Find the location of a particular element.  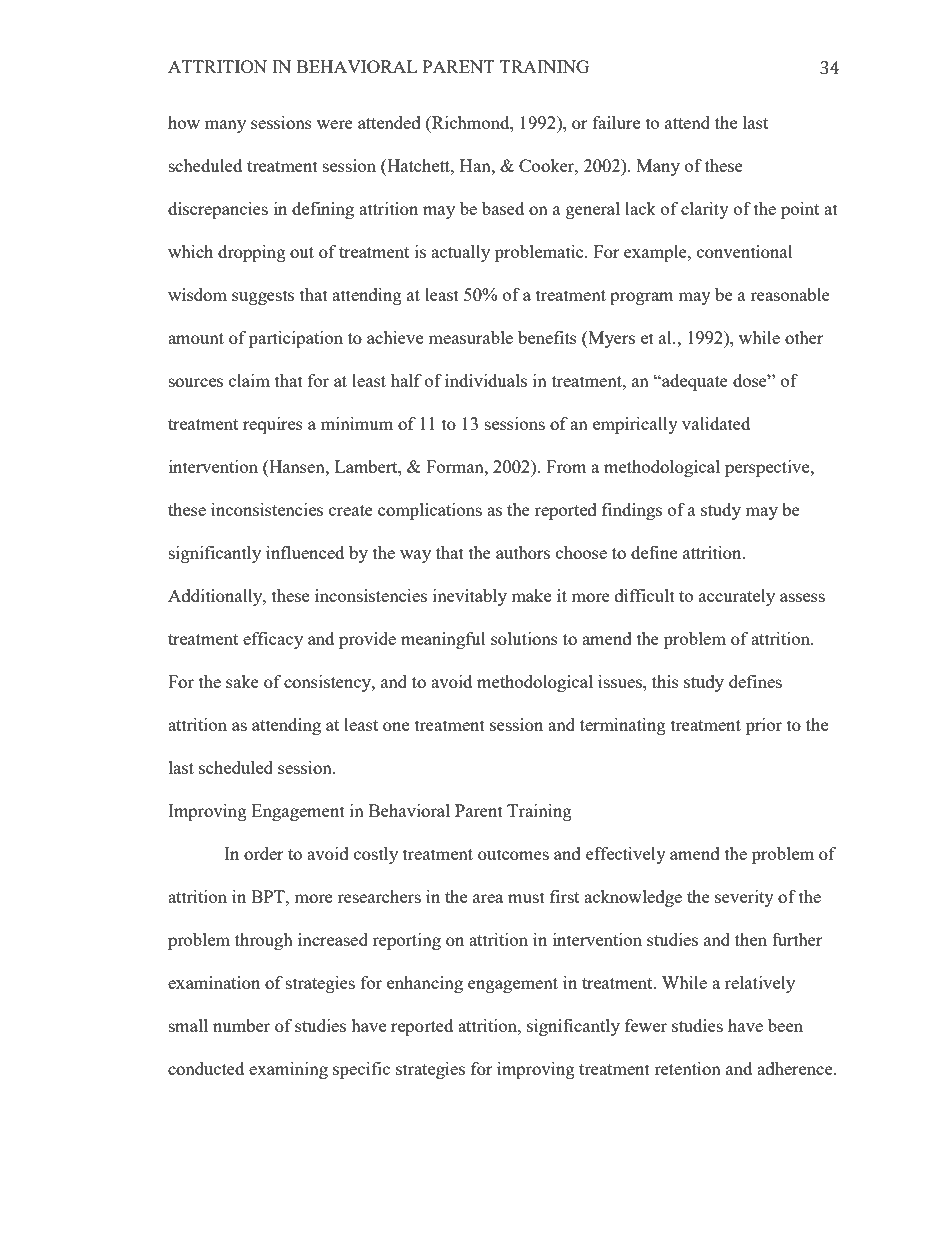

prior is located at coordinates (764, 726).
